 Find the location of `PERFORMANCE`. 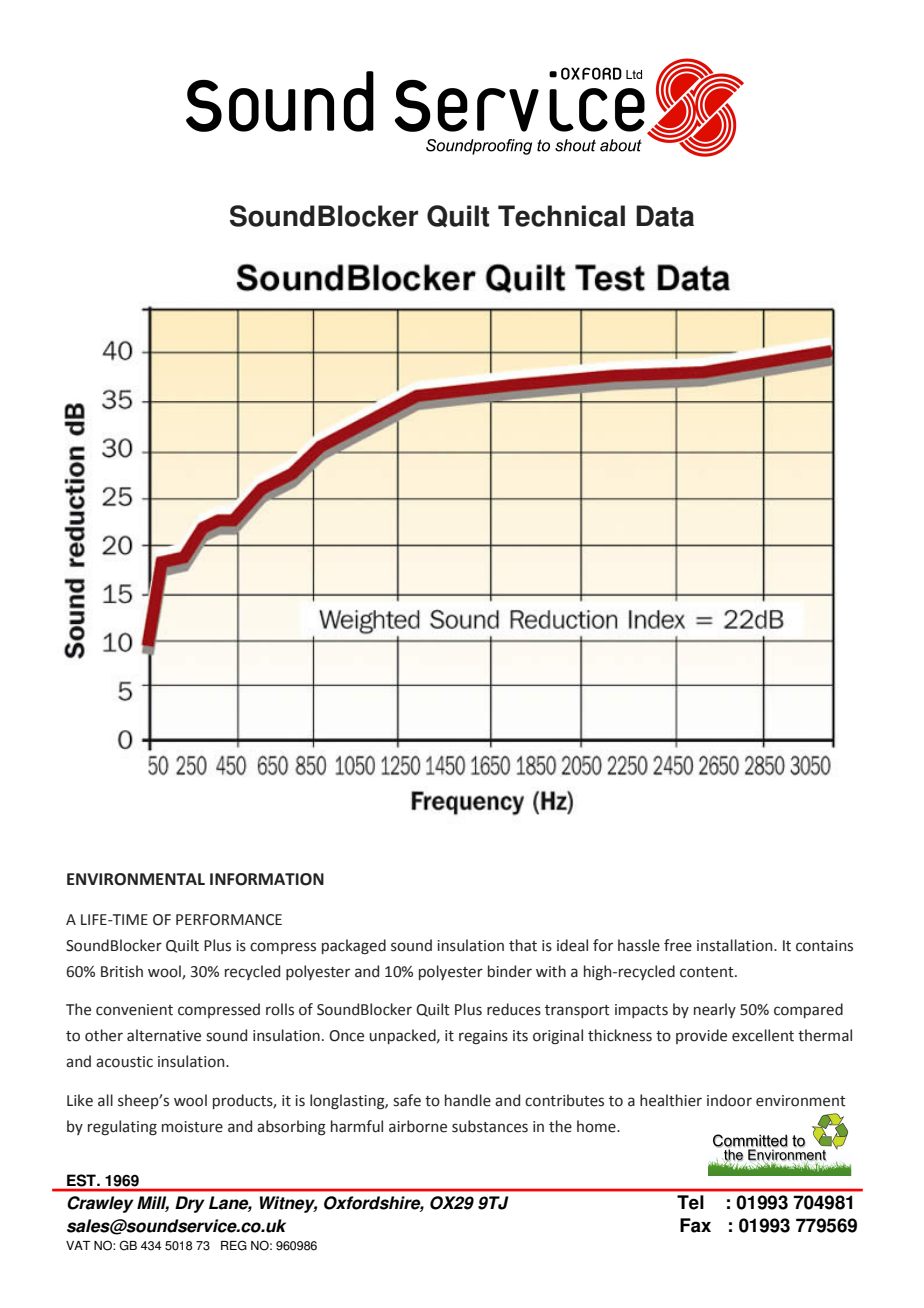

PERFORMANCE is located at coordinates (229, 920).
